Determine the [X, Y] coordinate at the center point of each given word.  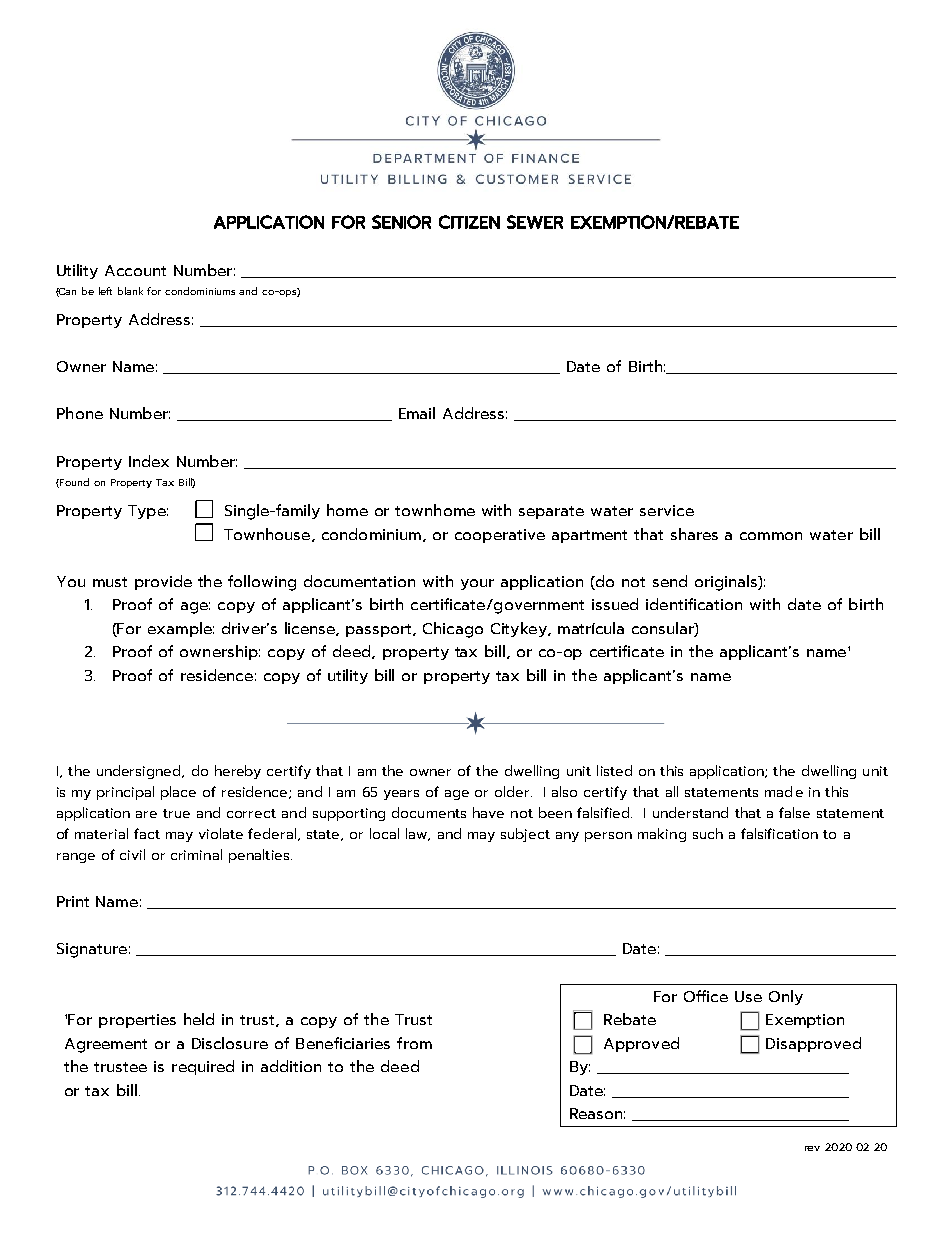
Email [417, 413]
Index [149, 461]
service [667, 510]
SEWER [535, 222]
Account [135, 270]
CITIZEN [469, 222]
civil [132, 854]
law [418, 834]
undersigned [140, 772]
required [203, 1067]
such [708, 833]
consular [664, 629]
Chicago [453, 630]
